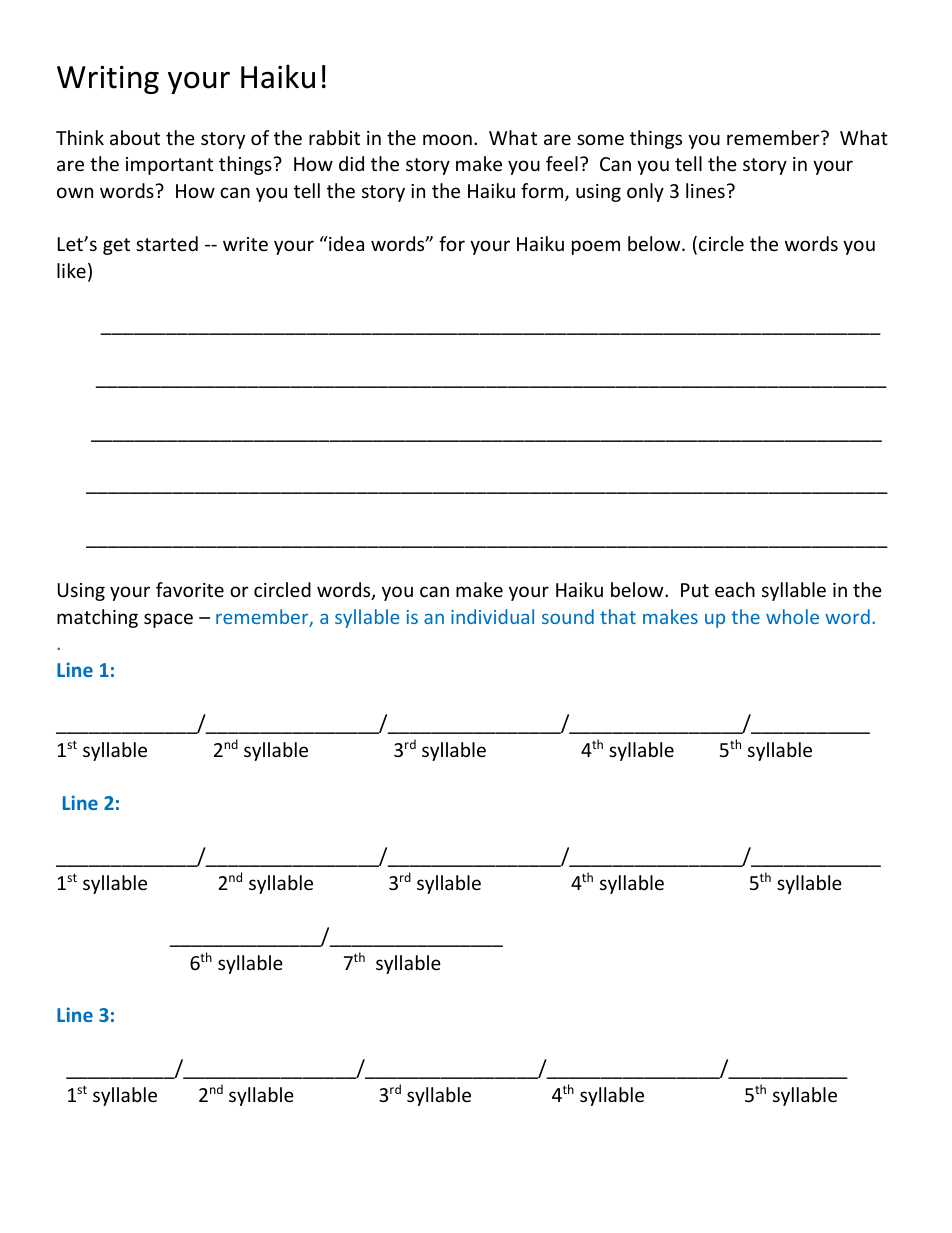 The image size is (952, 1233). Describe the element at coordinates (167, 243) in the screenshot. I see `started` at that location.
